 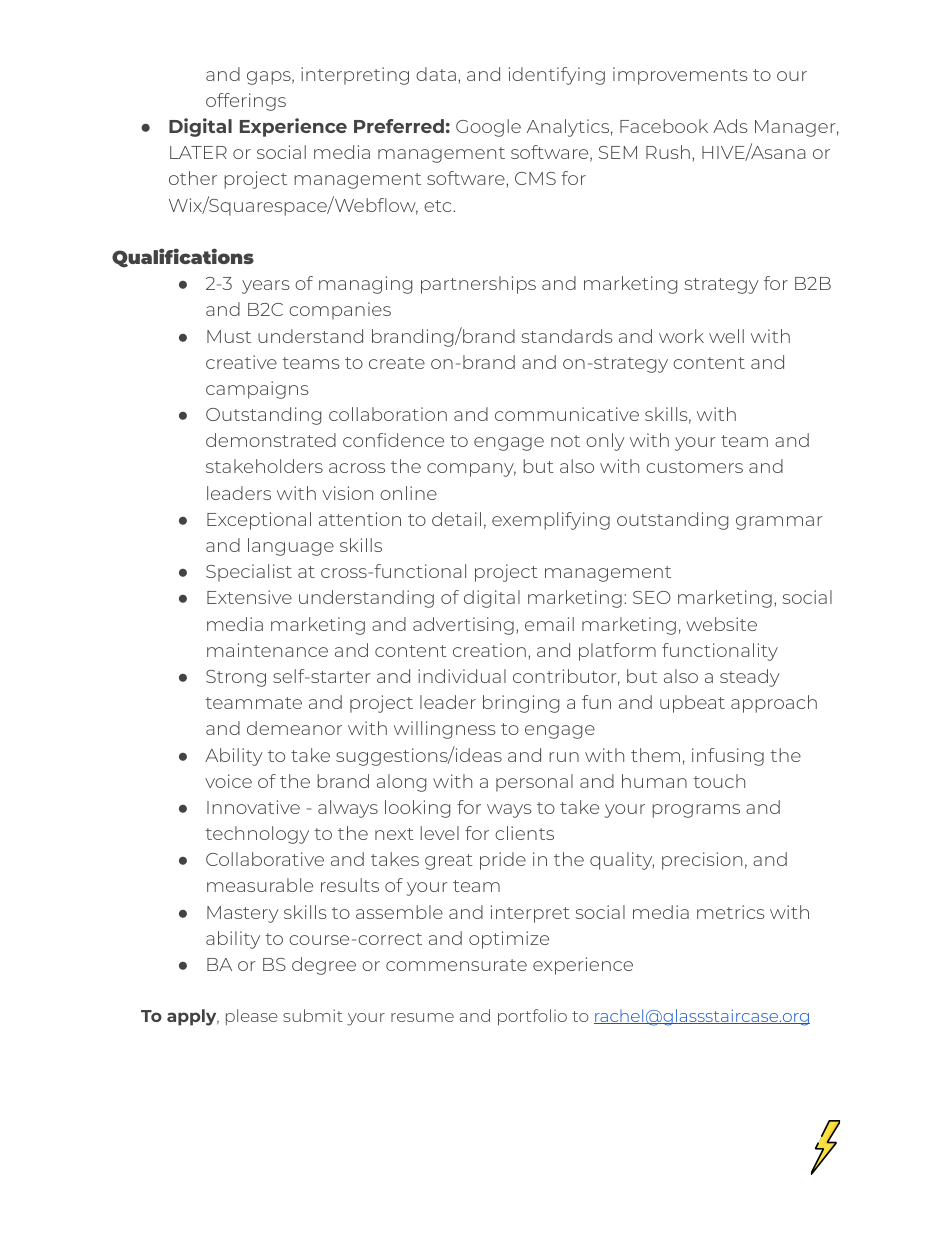 What do you see at coordinates (246, 102) in the screenshot?
I see `offerings` at bounding box center [246, 102].
